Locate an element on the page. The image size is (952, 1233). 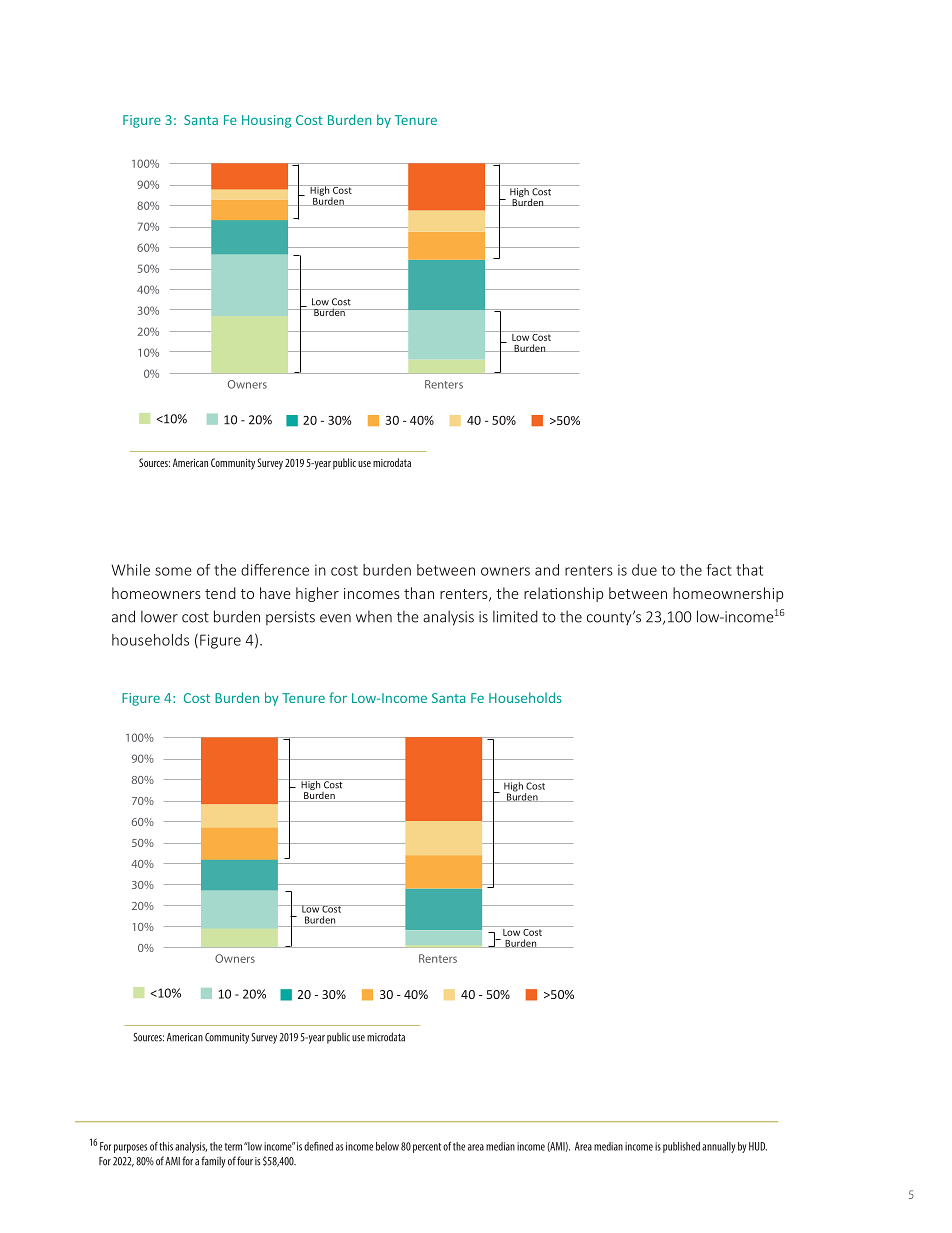
percent is located at coordinates (427, 1148).
